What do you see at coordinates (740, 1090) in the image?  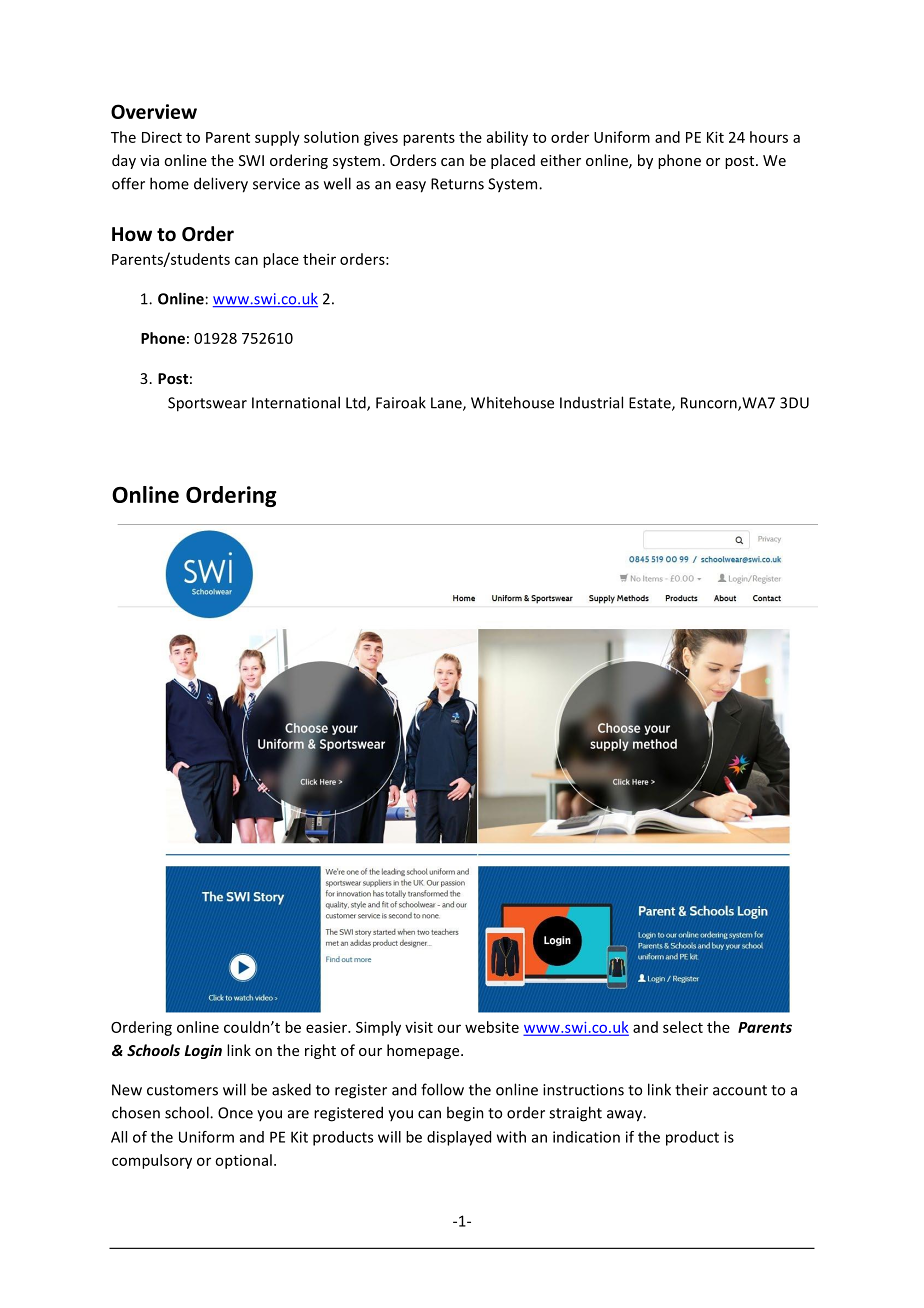 I see `account` at bounding box center [740, 1090].
